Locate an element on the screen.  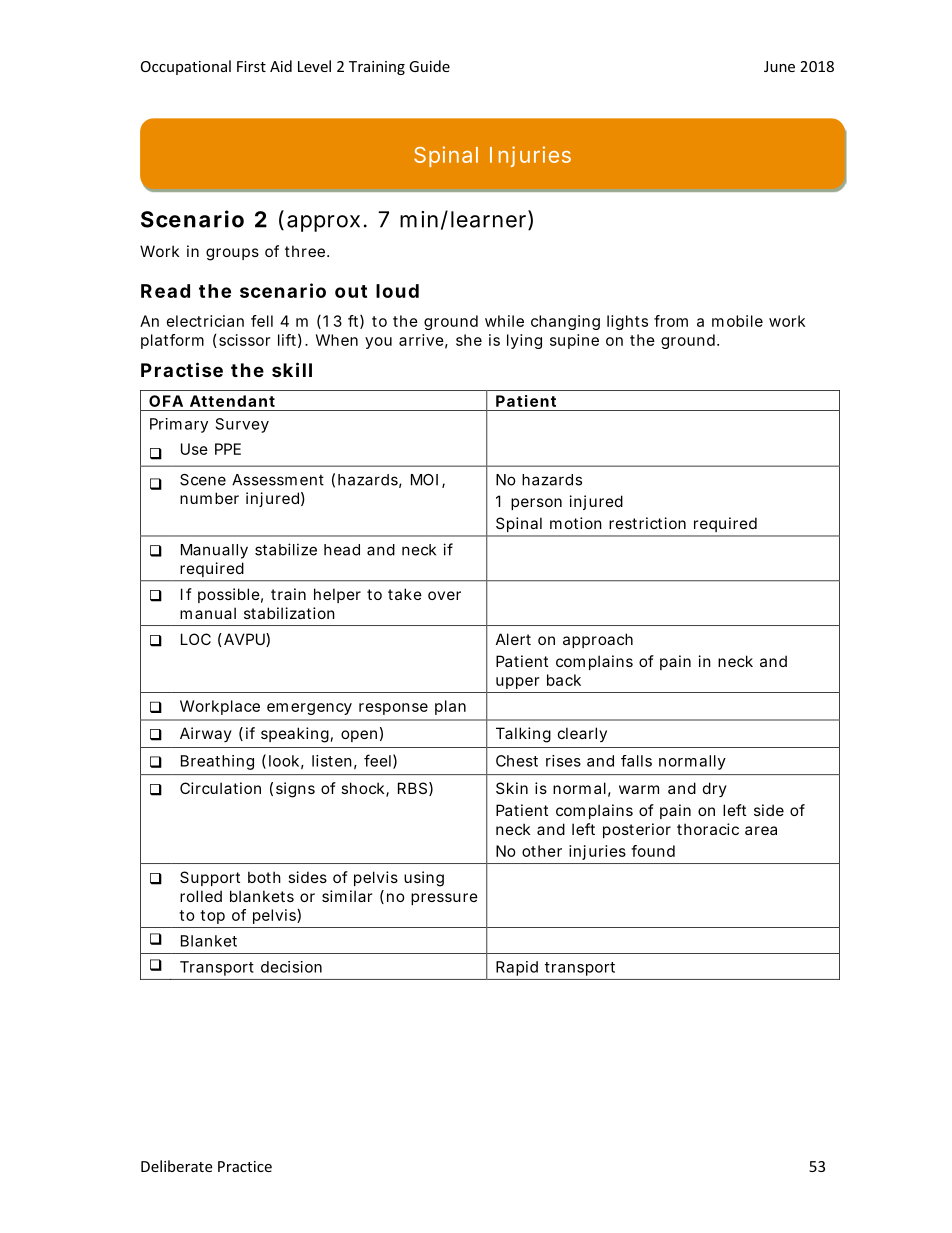
dry is located at coordinates (715, 789).
